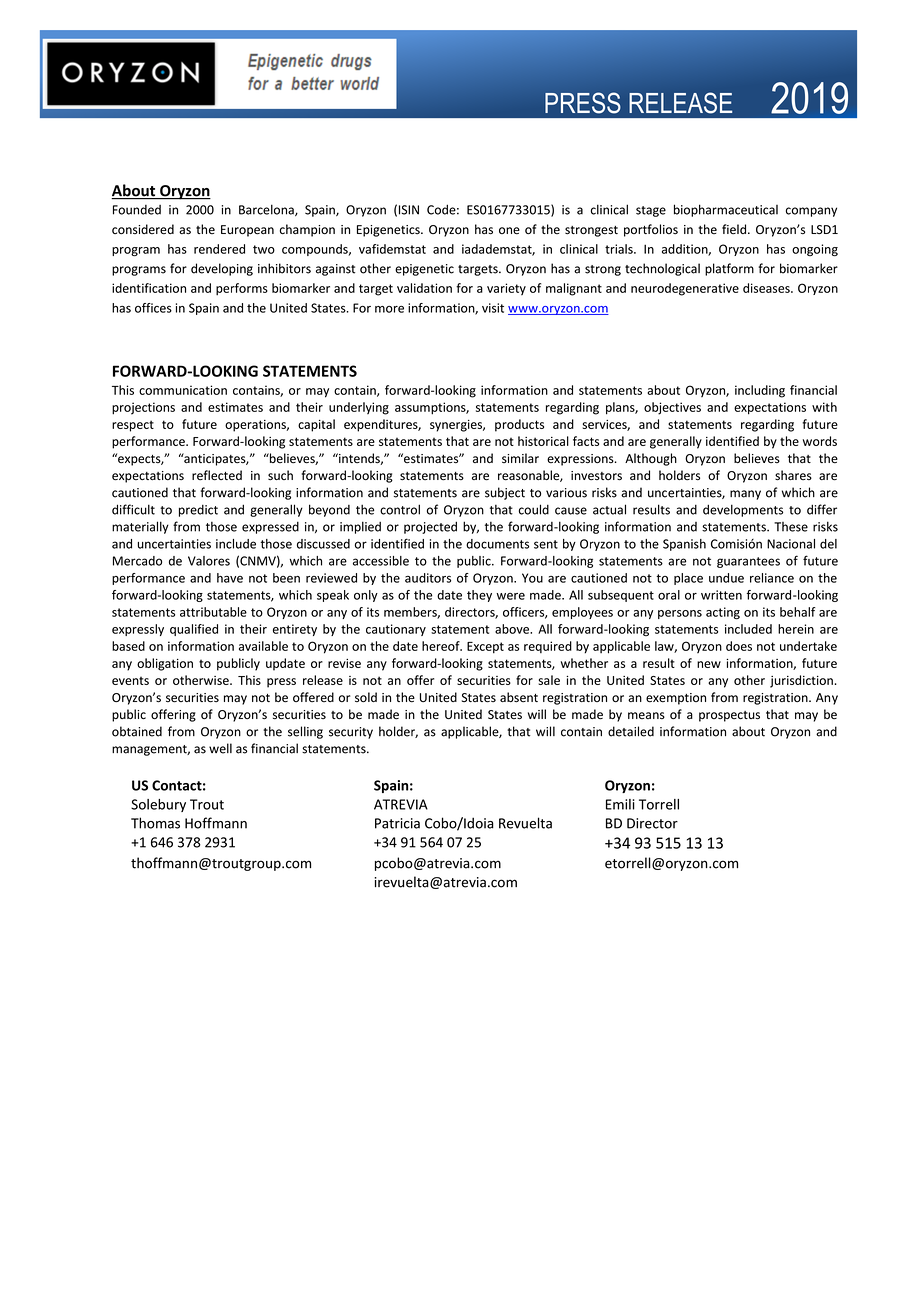 This document has height=1308, width=924. Describe the element at coordinates (213, 612) in the document. I see `attributable` at that location.
